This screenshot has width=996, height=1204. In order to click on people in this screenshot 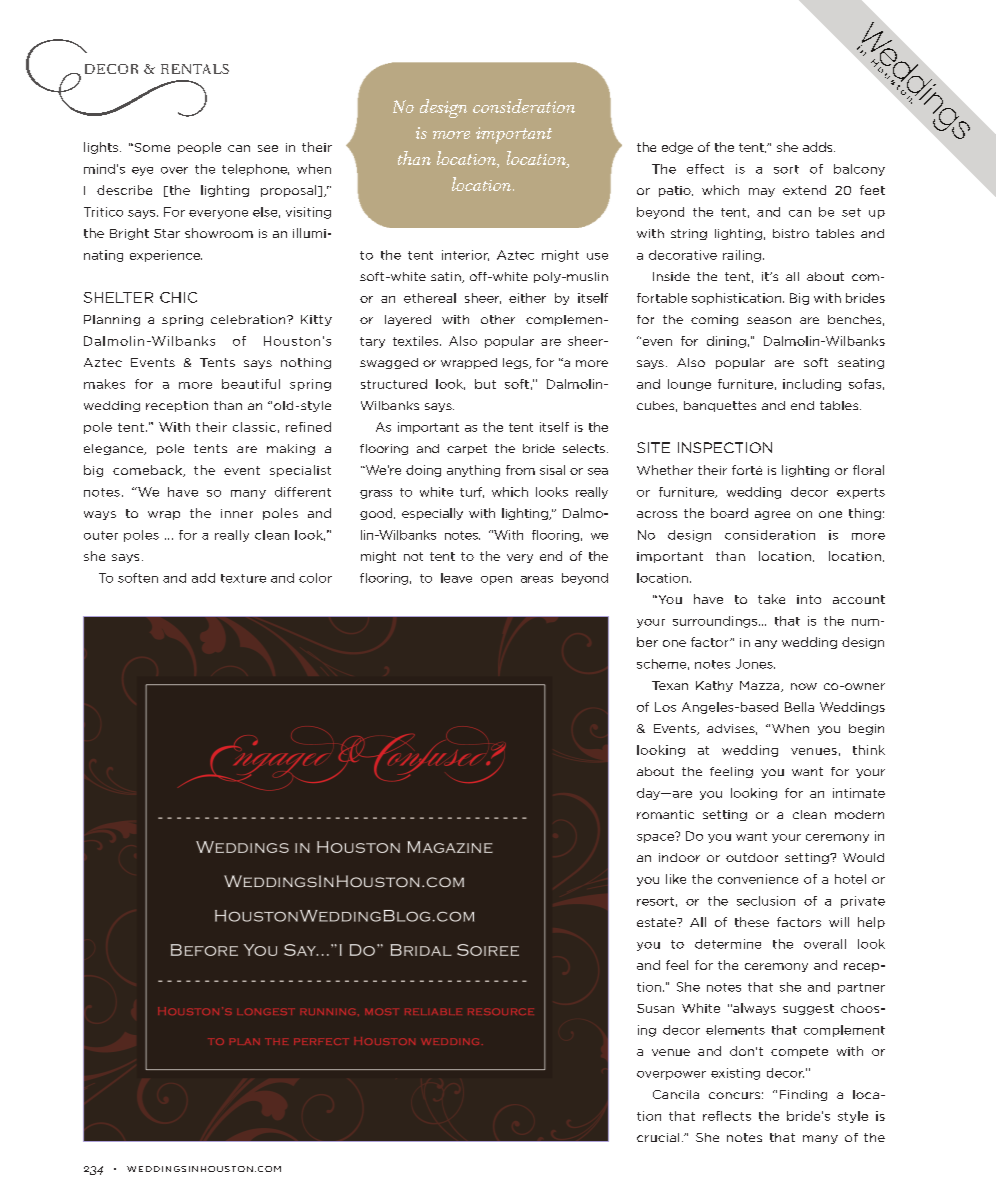, I will do `click(199, 148)`.
